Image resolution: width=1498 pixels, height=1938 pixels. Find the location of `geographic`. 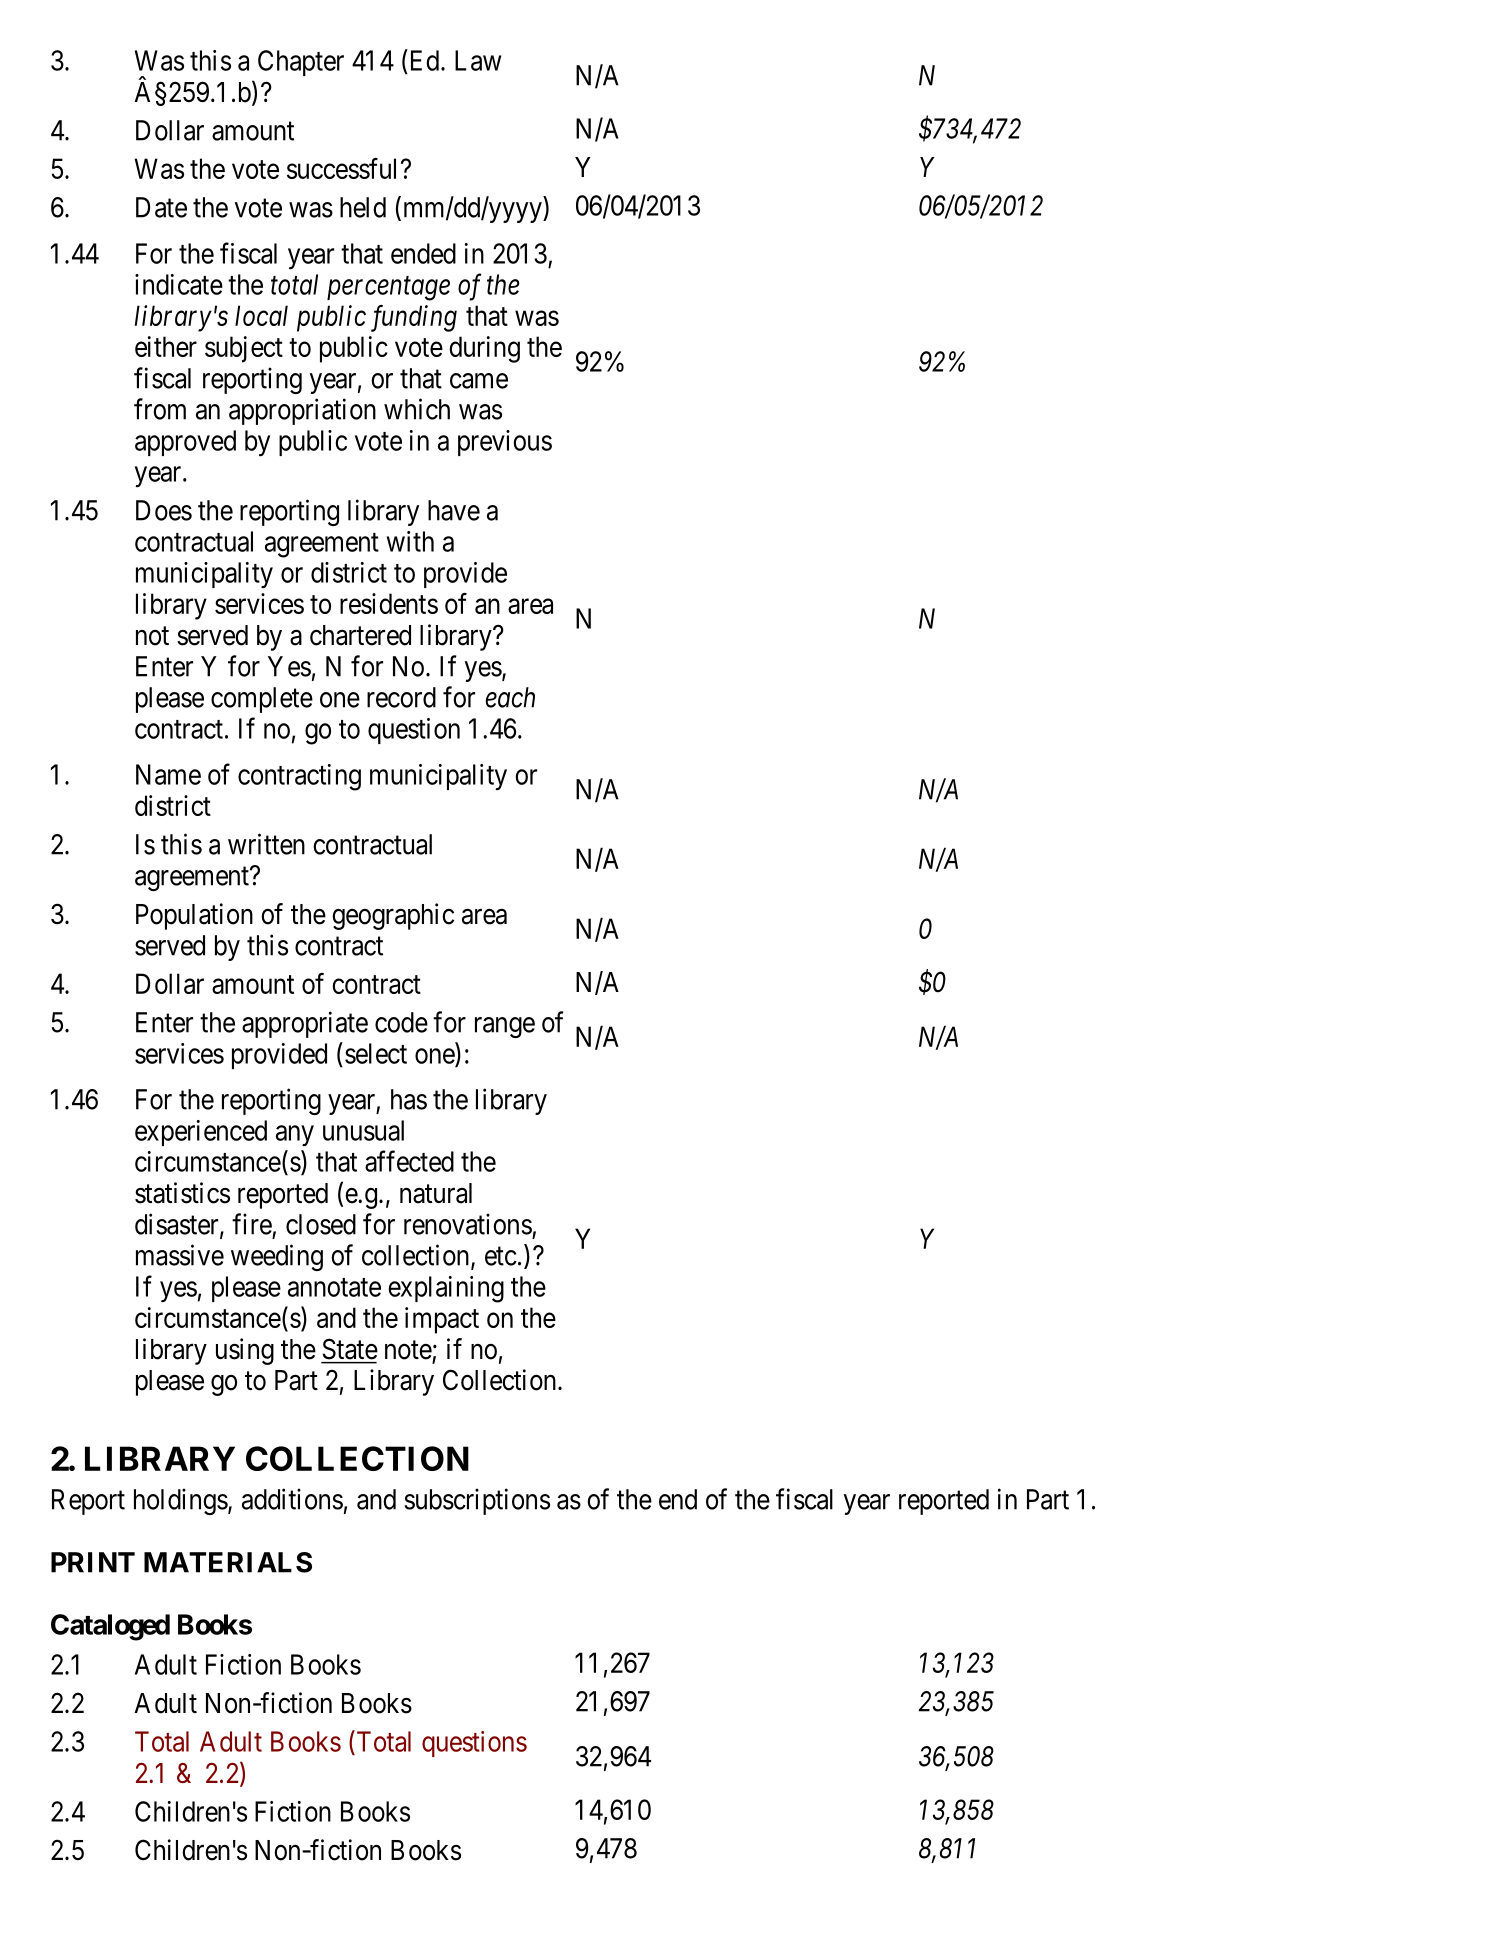

geographic is located at coordinates (393, 916).
